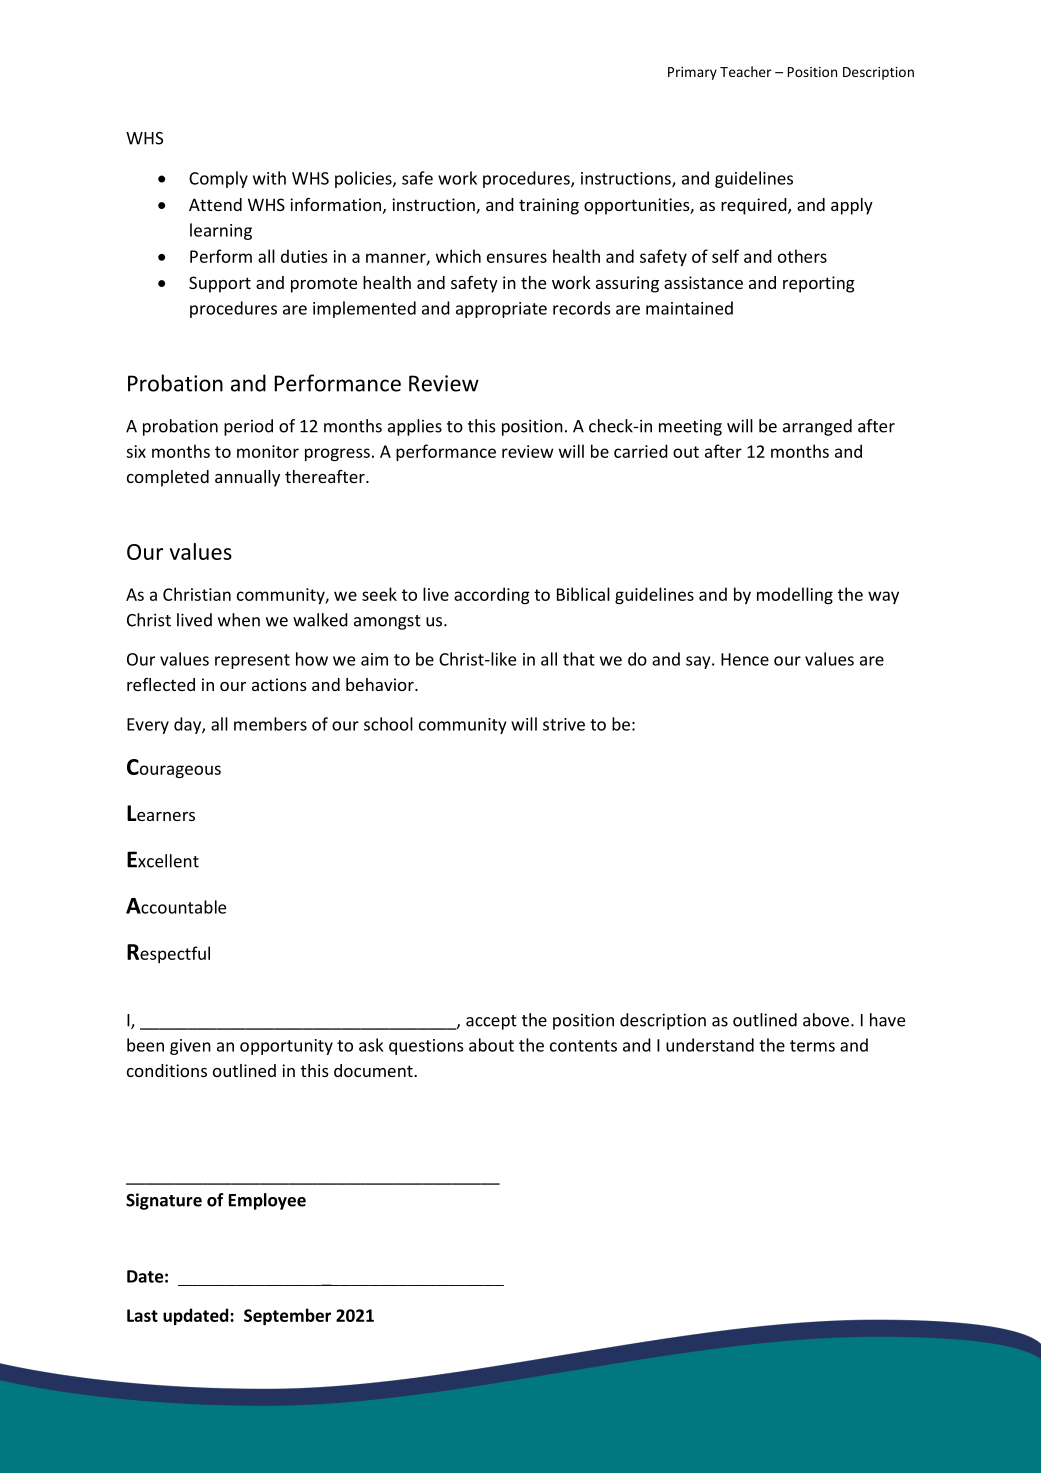 The width and height of the screenshot is (1041, 1473). Describe the element at coordinates (218, 179) in the screenshot. I see `Comply` at that location.
